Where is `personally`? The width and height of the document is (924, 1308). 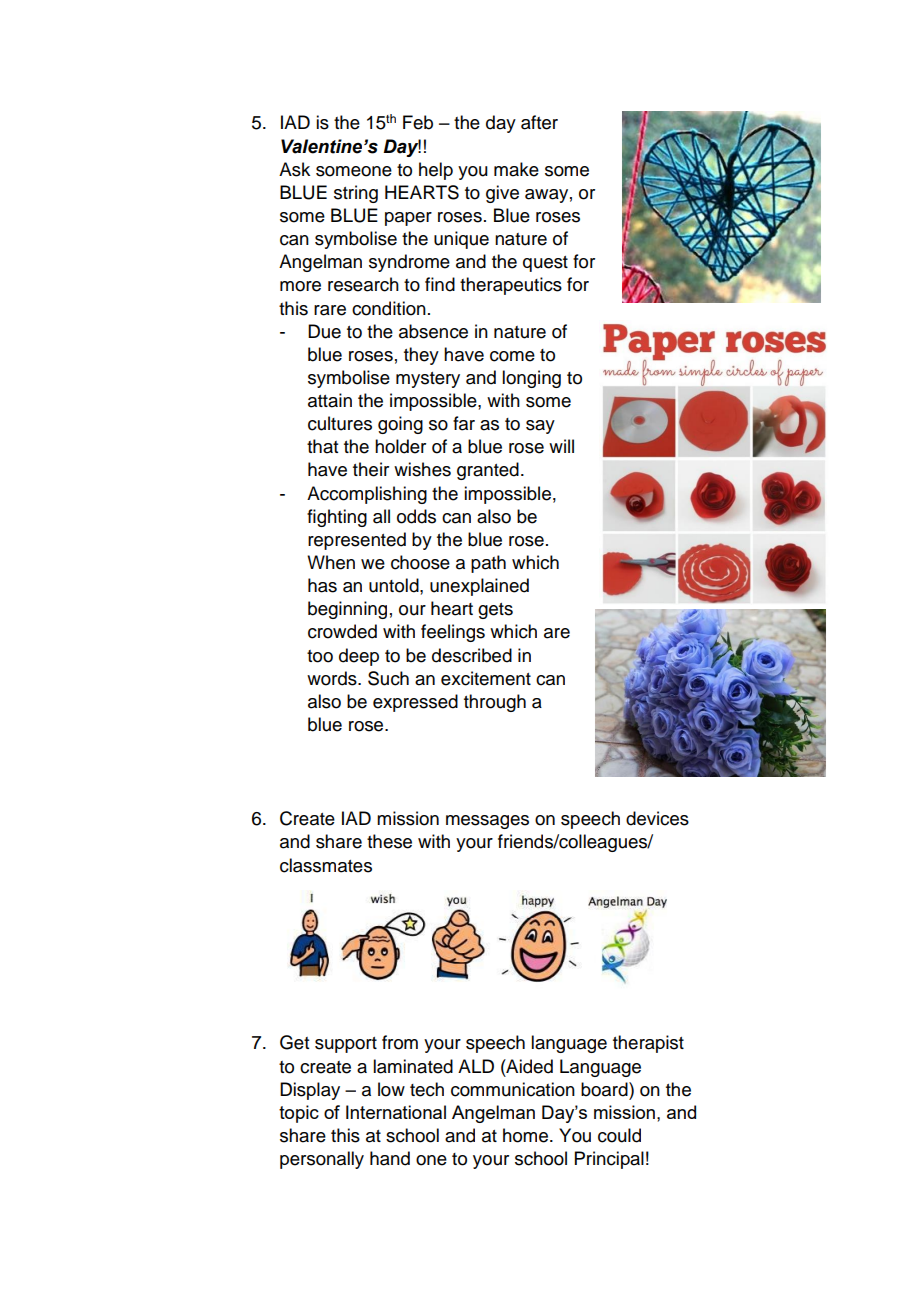 personally is located at coordinates (322, 1160).
